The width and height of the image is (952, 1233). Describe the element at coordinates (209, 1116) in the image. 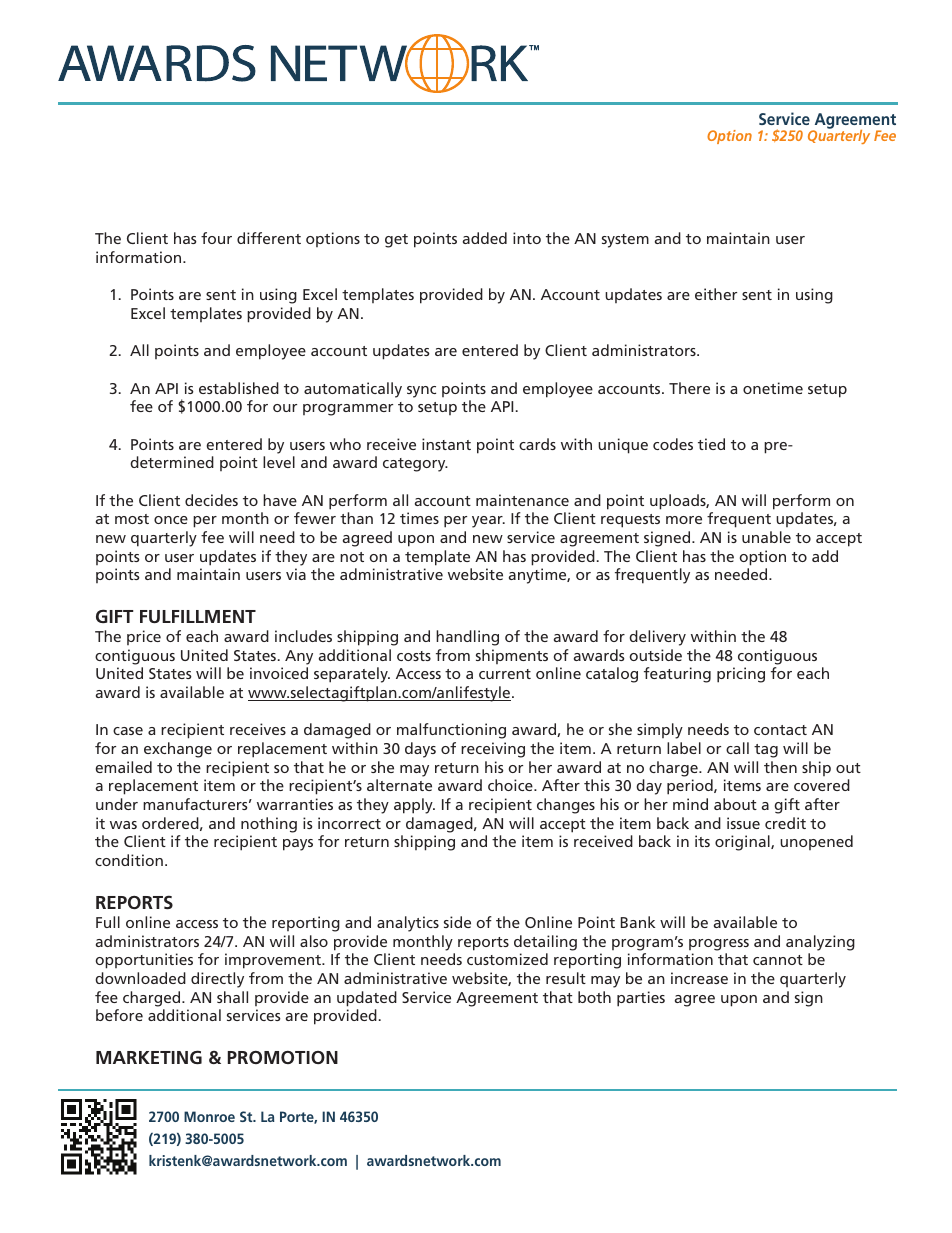

I see `Monroe` at that location.
